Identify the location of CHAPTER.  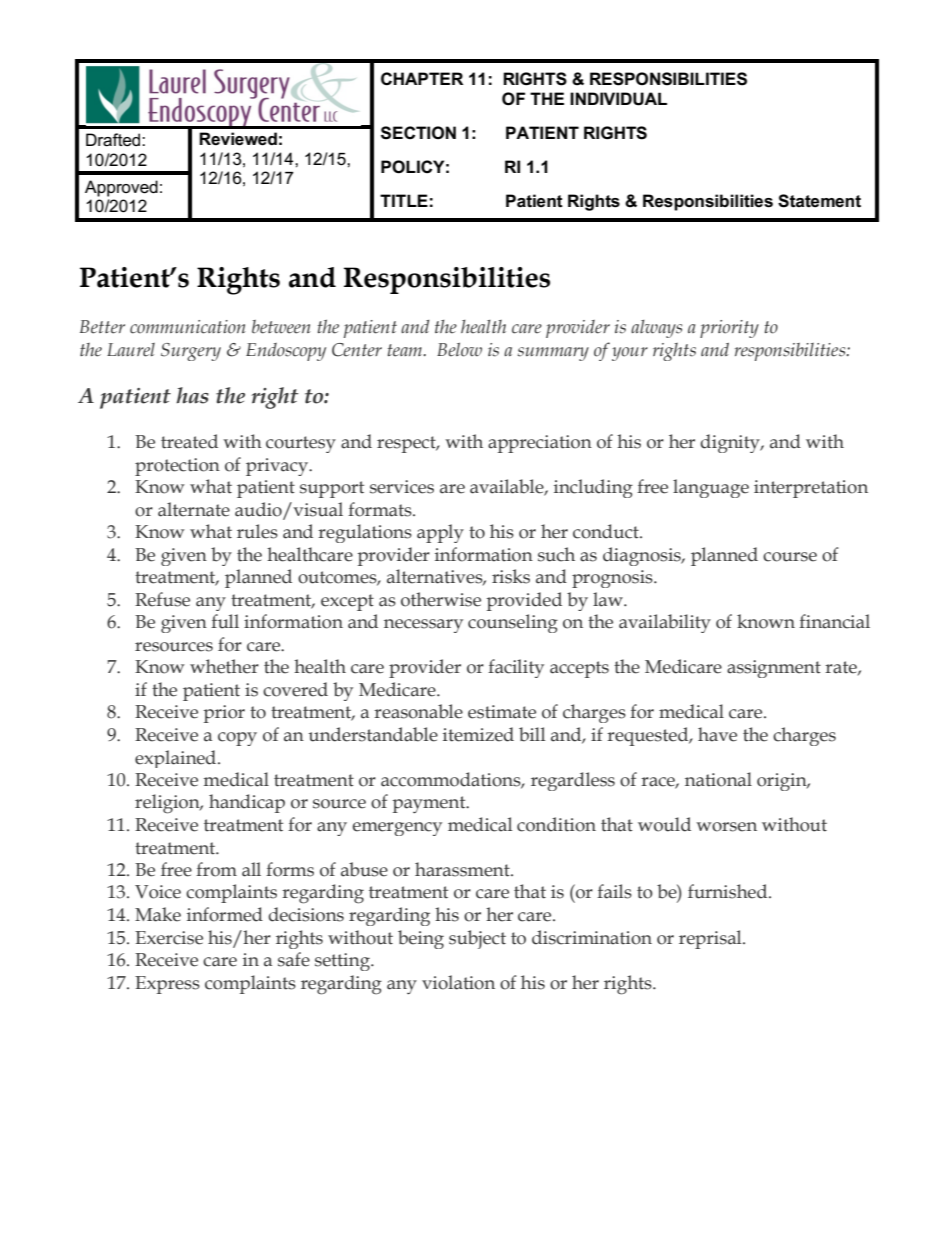
(422, 79).
